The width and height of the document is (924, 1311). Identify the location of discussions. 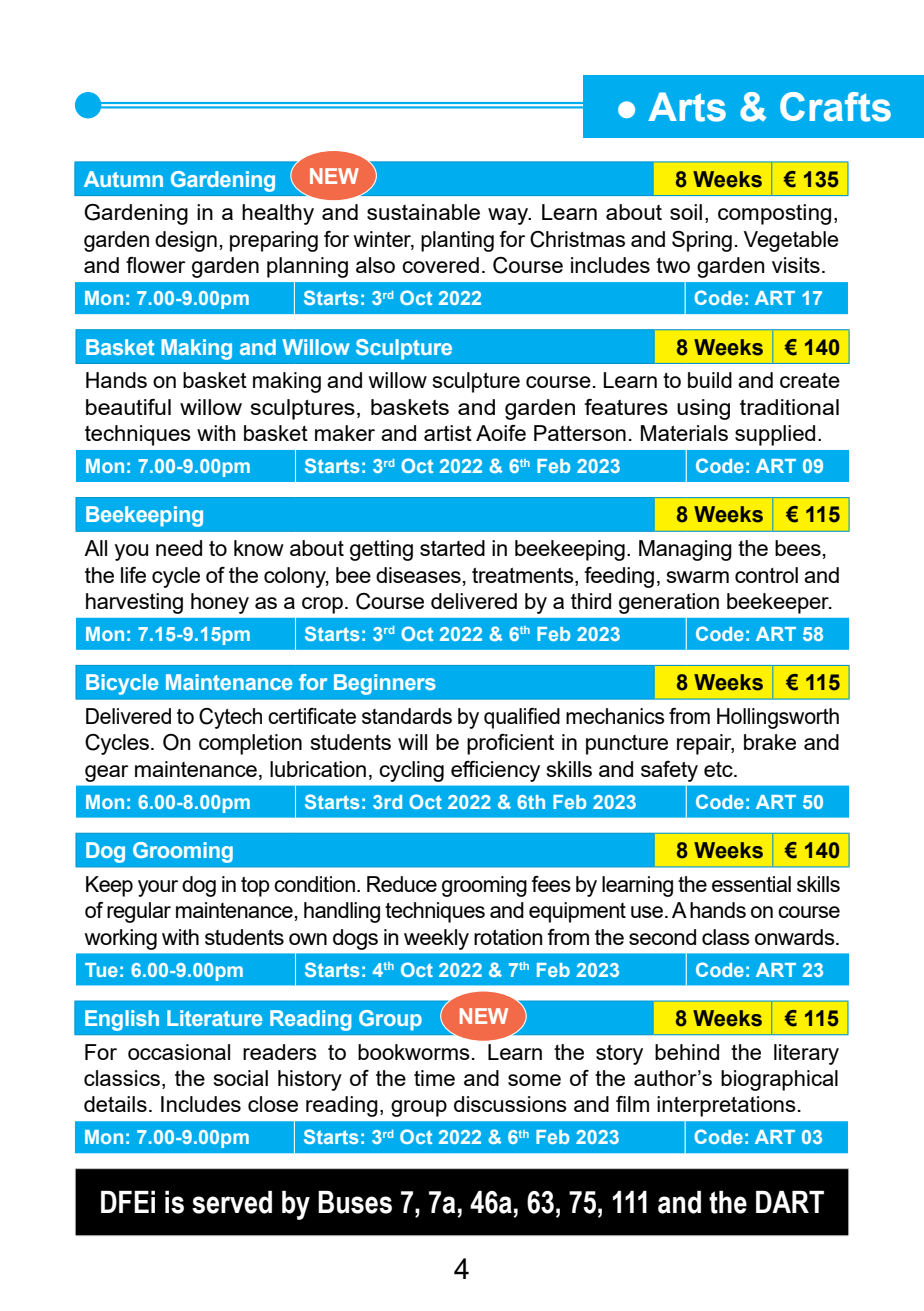
(510, 1104).
